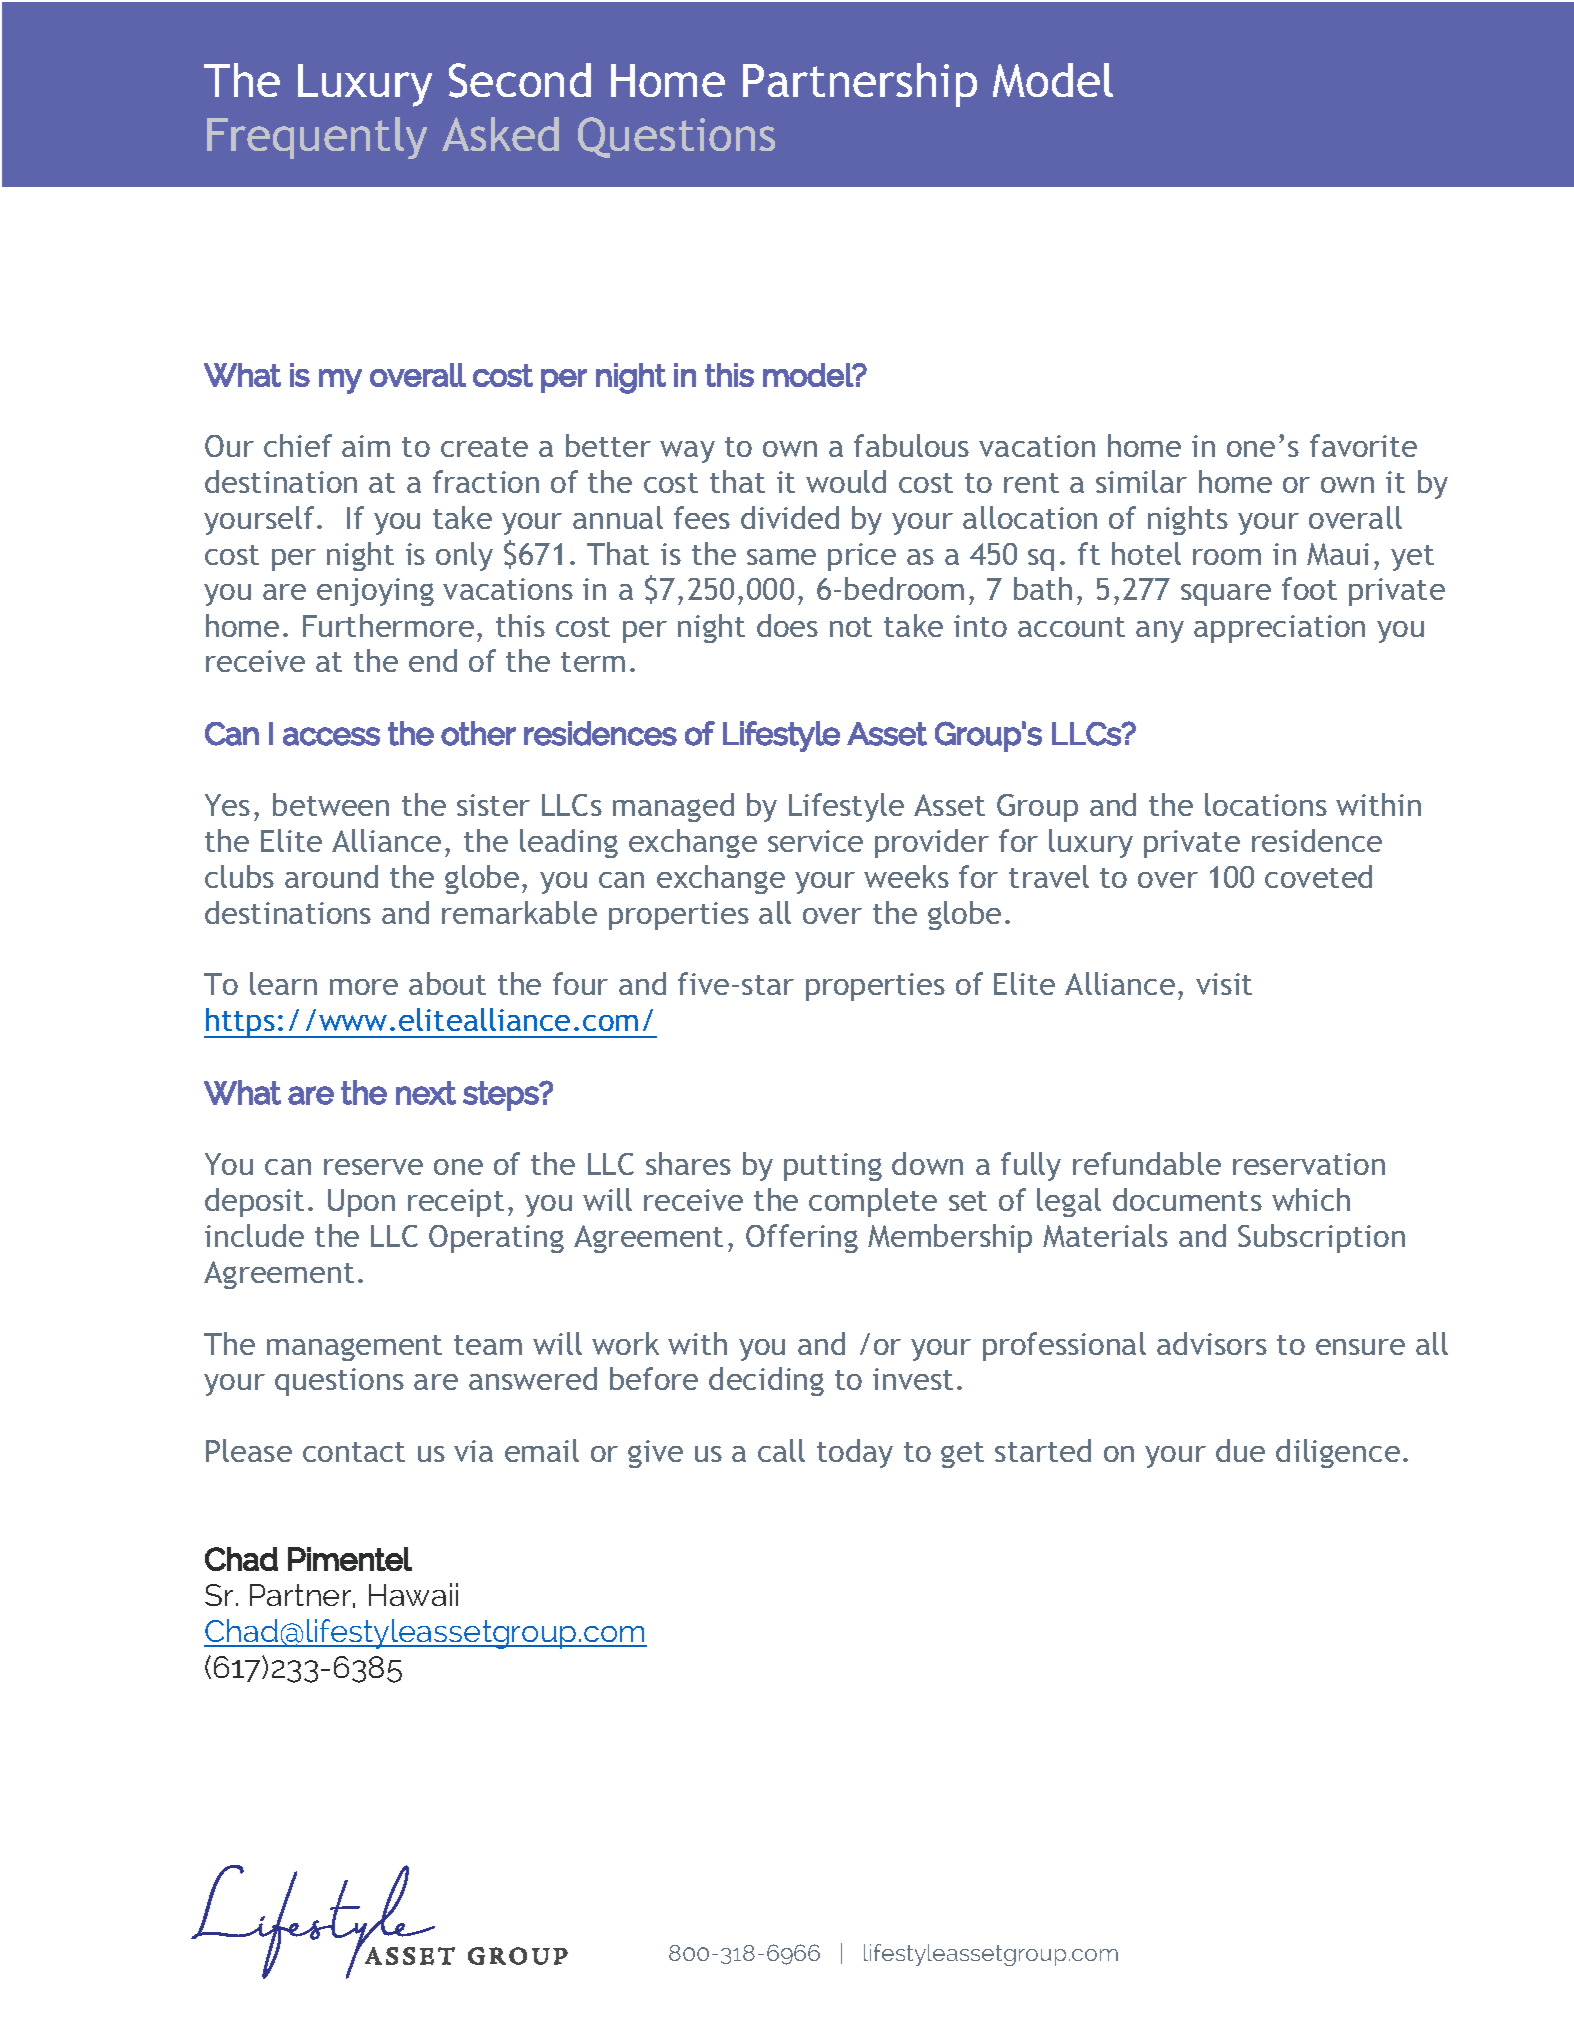  Describe the element at coordinates (413, 1594) in the document. I see `Hawaii` at that location.
